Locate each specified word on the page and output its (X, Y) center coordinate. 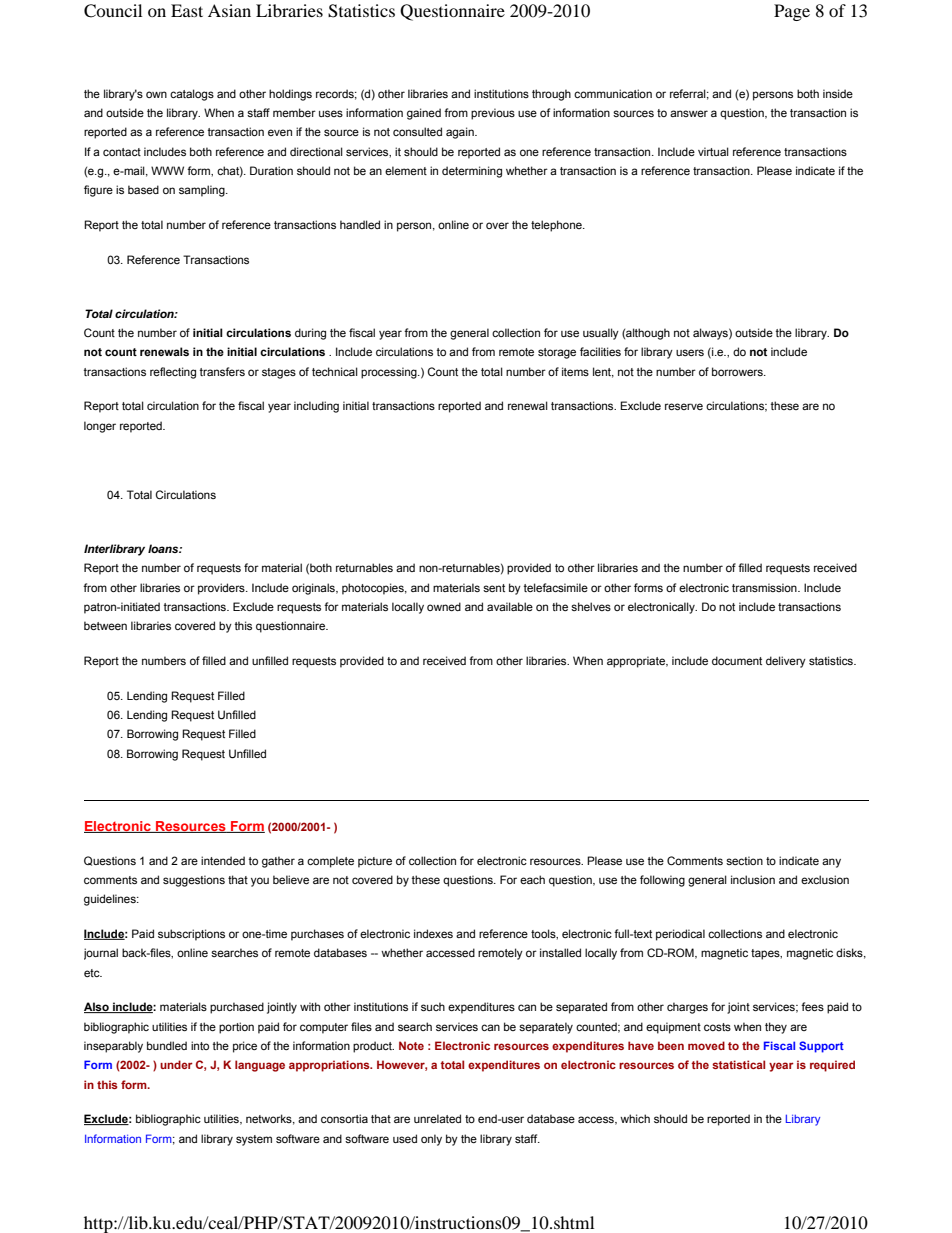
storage (557, 353)
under (176, 1064)
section (744, 860)
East (187, 10)
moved (706, 1045)
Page (792, 12)
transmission (765, 587)
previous (493, 114)
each (532, 879)
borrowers (738, 371)
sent (494, 588)
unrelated (437, 1118)
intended (223, 860)
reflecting (173, 373)
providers (222, 589)
